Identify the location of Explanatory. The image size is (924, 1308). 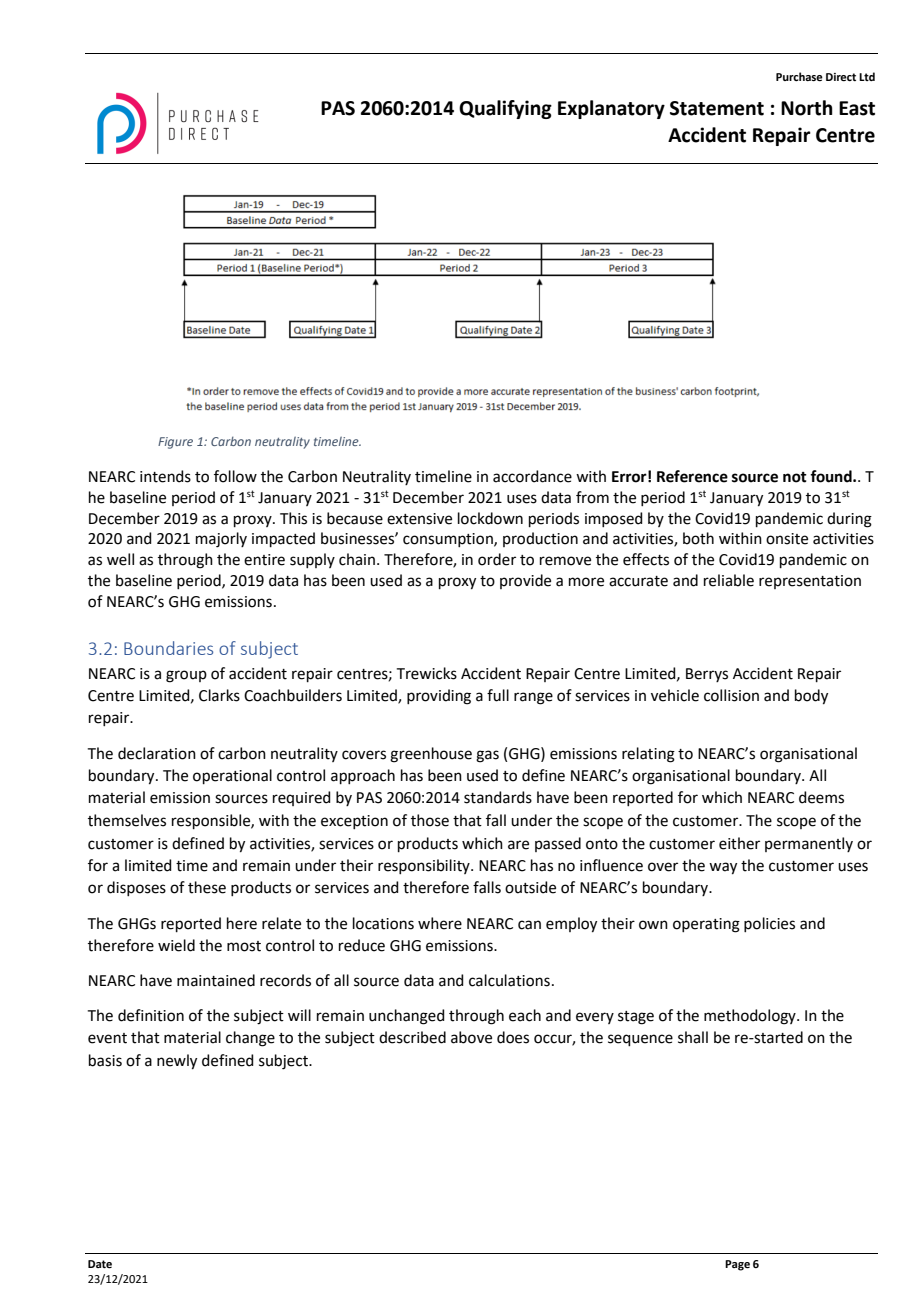
(611, 109).
